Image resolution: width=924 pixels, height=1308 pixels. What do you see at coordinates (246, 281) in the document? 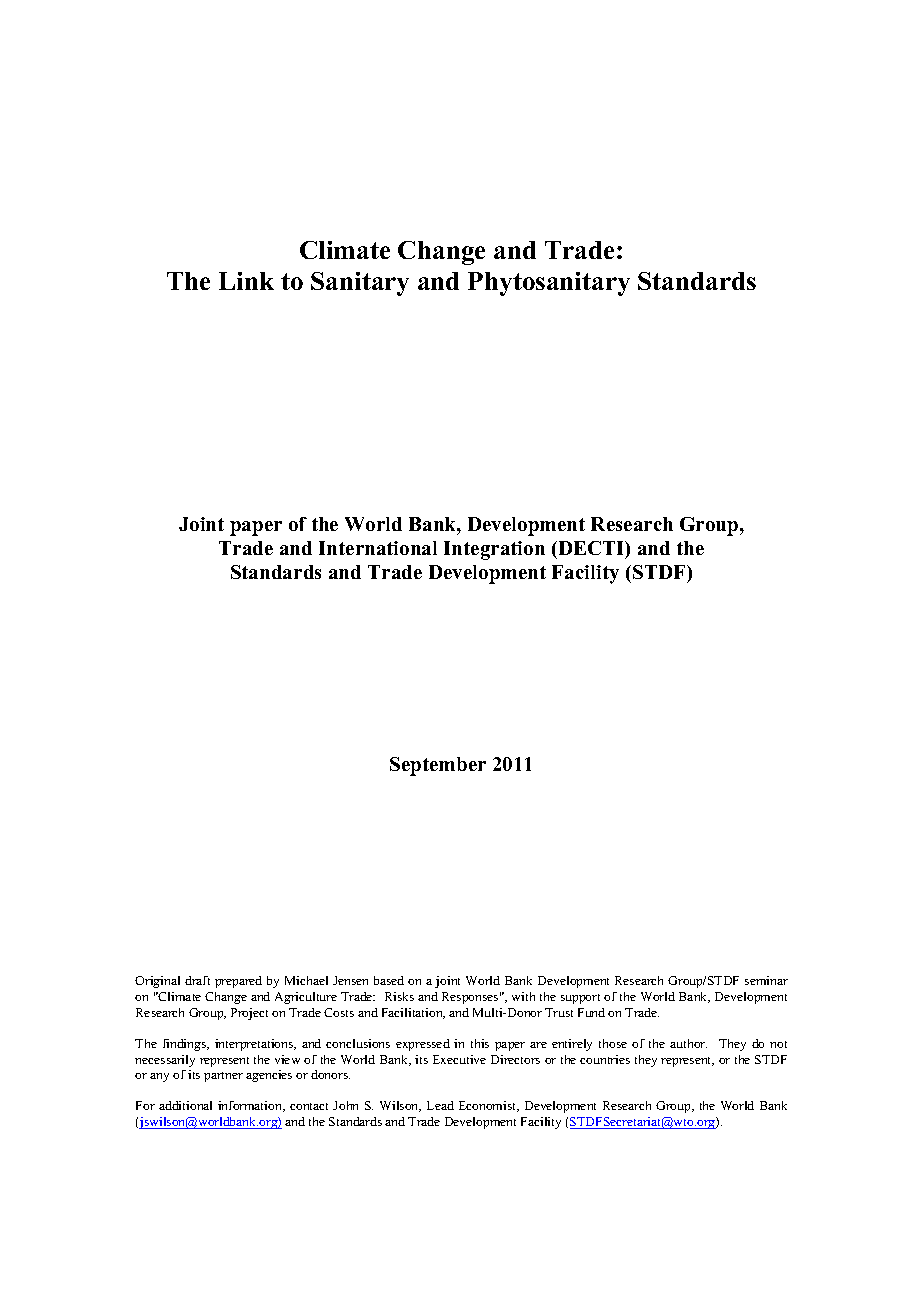
I see `Link` at bounding box center [246, 281].
